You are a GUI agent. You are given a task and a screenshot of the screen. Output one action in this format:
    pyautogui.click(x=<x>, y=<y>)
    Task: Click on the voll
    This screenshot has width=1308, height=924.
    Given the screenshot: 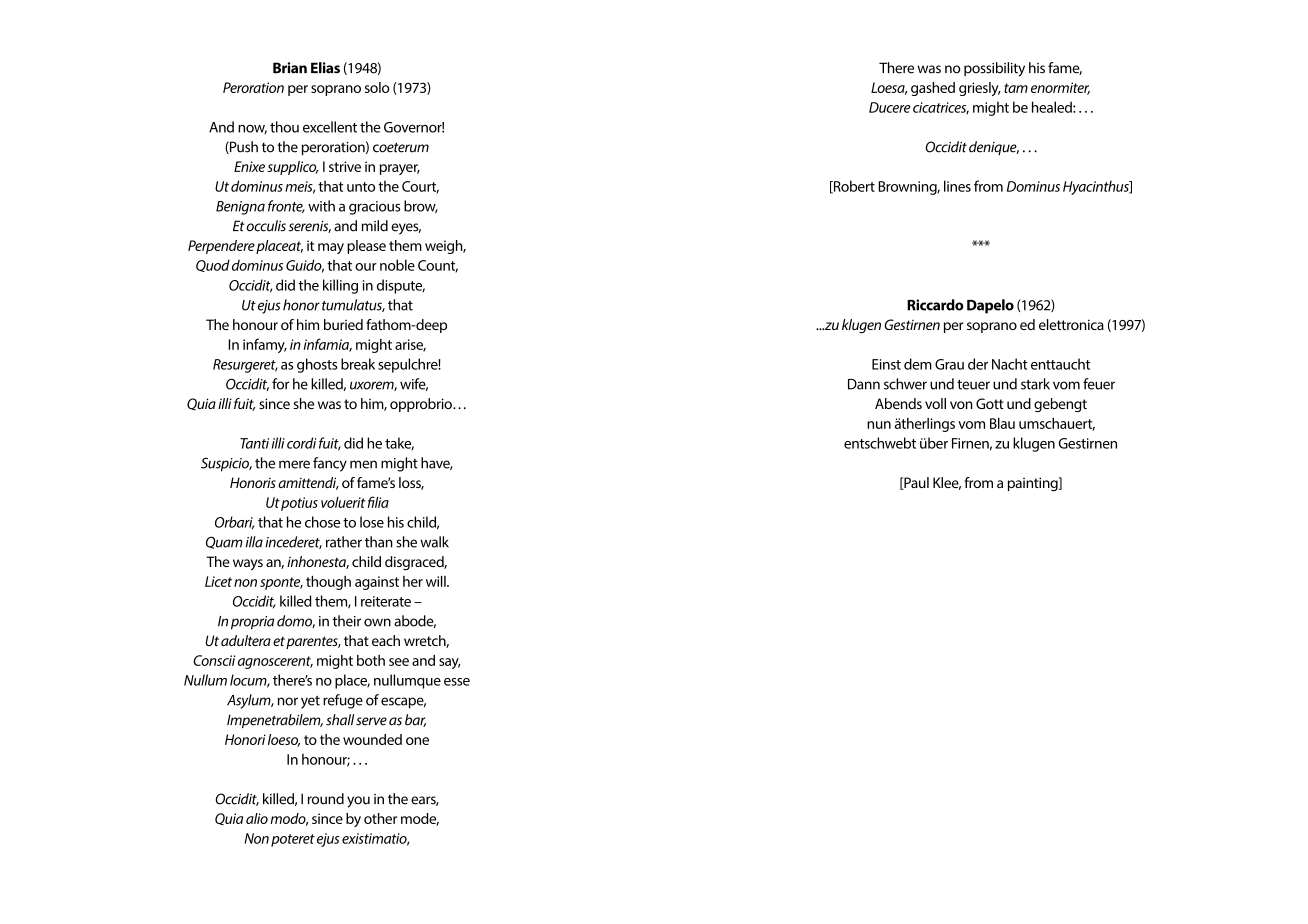 What is the action you would take?
    pyautogui.click(x=935, y=403)
